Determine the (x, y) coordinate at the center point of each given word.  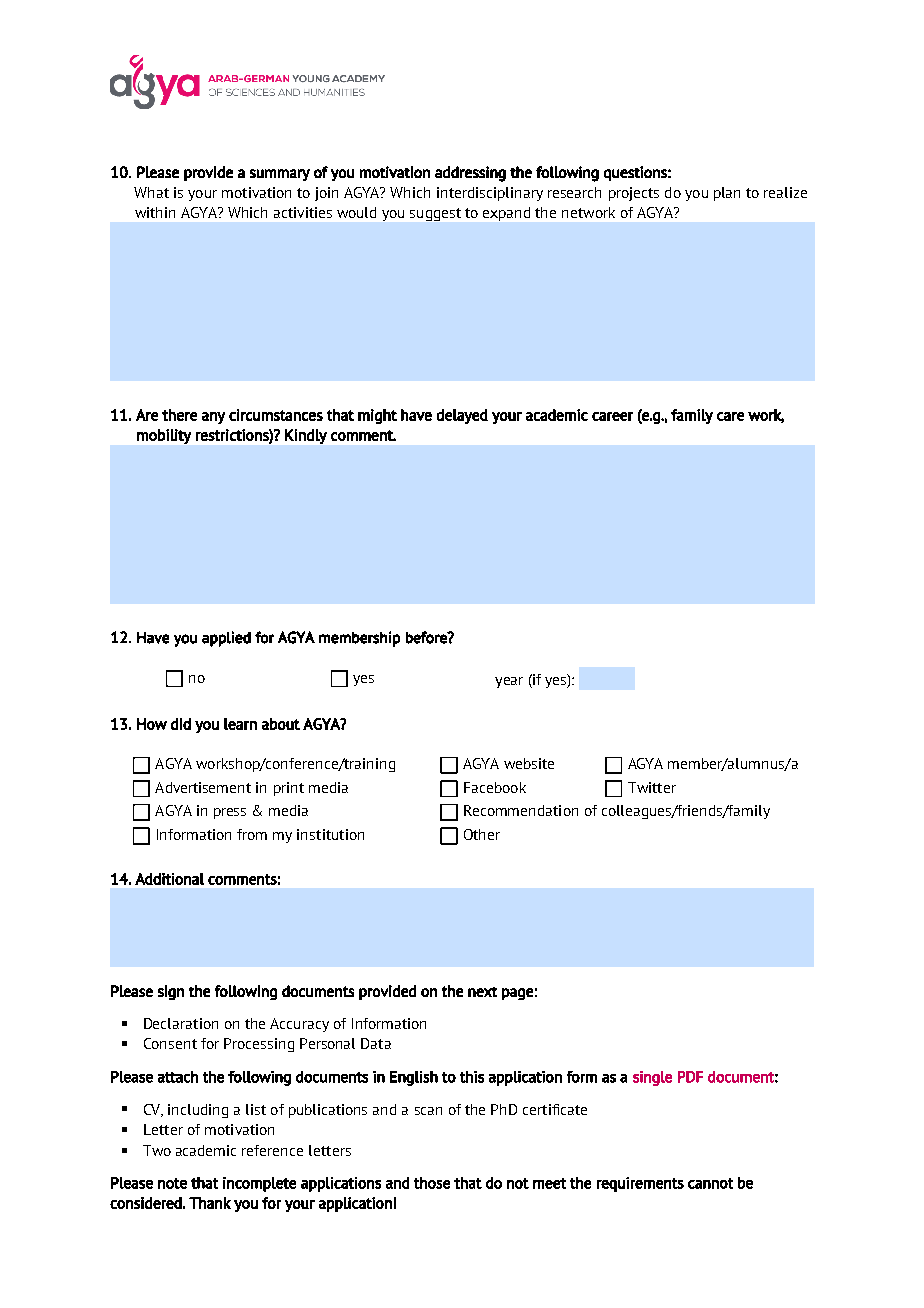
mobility (164, 436)
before (427, 637)
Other (482, 834)
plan (727, 194)
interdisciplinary (490, 194)
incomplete (259, 1184)
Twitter (652, 787)
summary (280, 175)
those (432, 1183)
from (252, 834)
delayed (462, 416)
